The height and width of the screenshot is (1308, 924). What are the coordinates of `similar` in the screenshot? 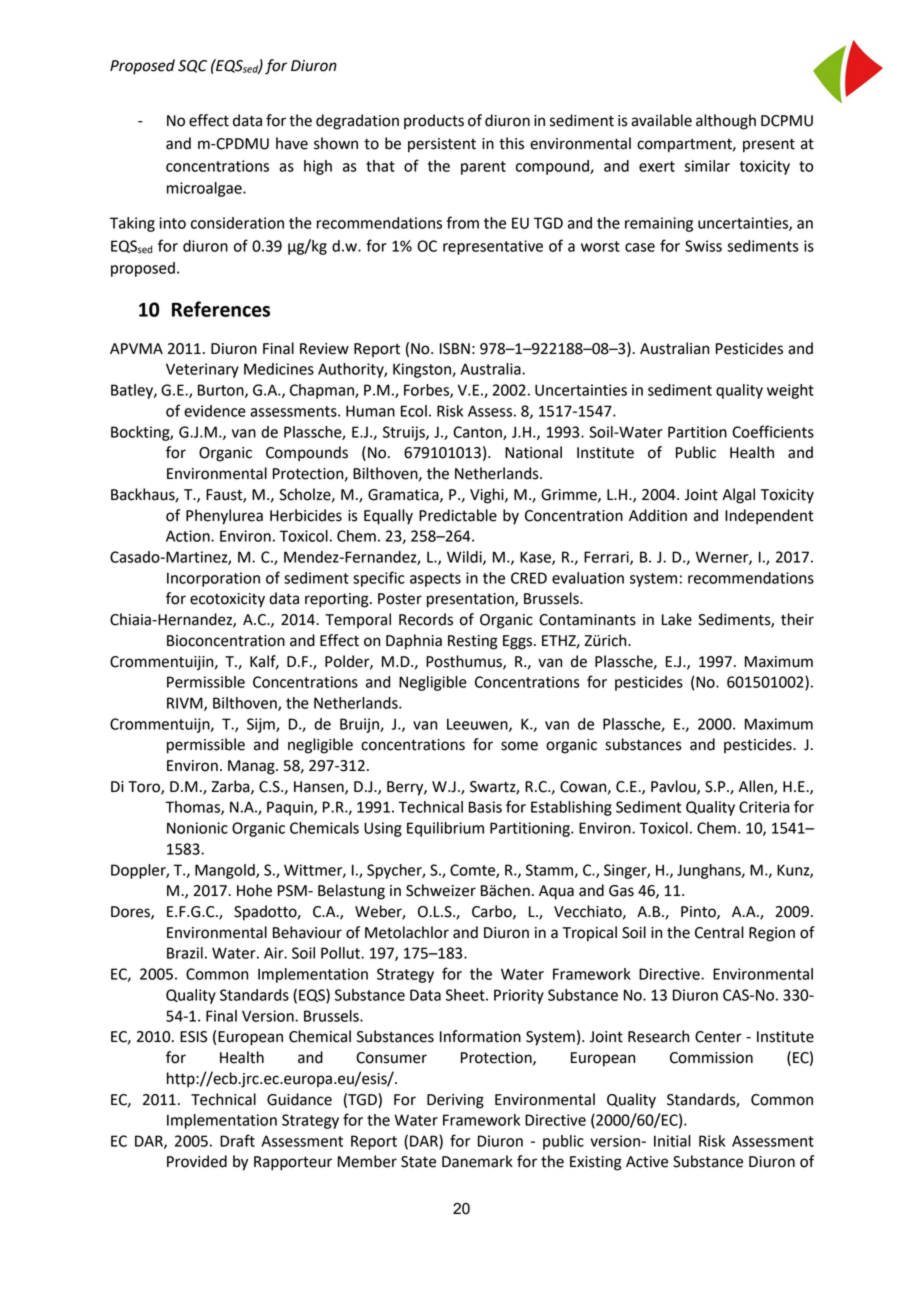 It's located at (707, 166).
